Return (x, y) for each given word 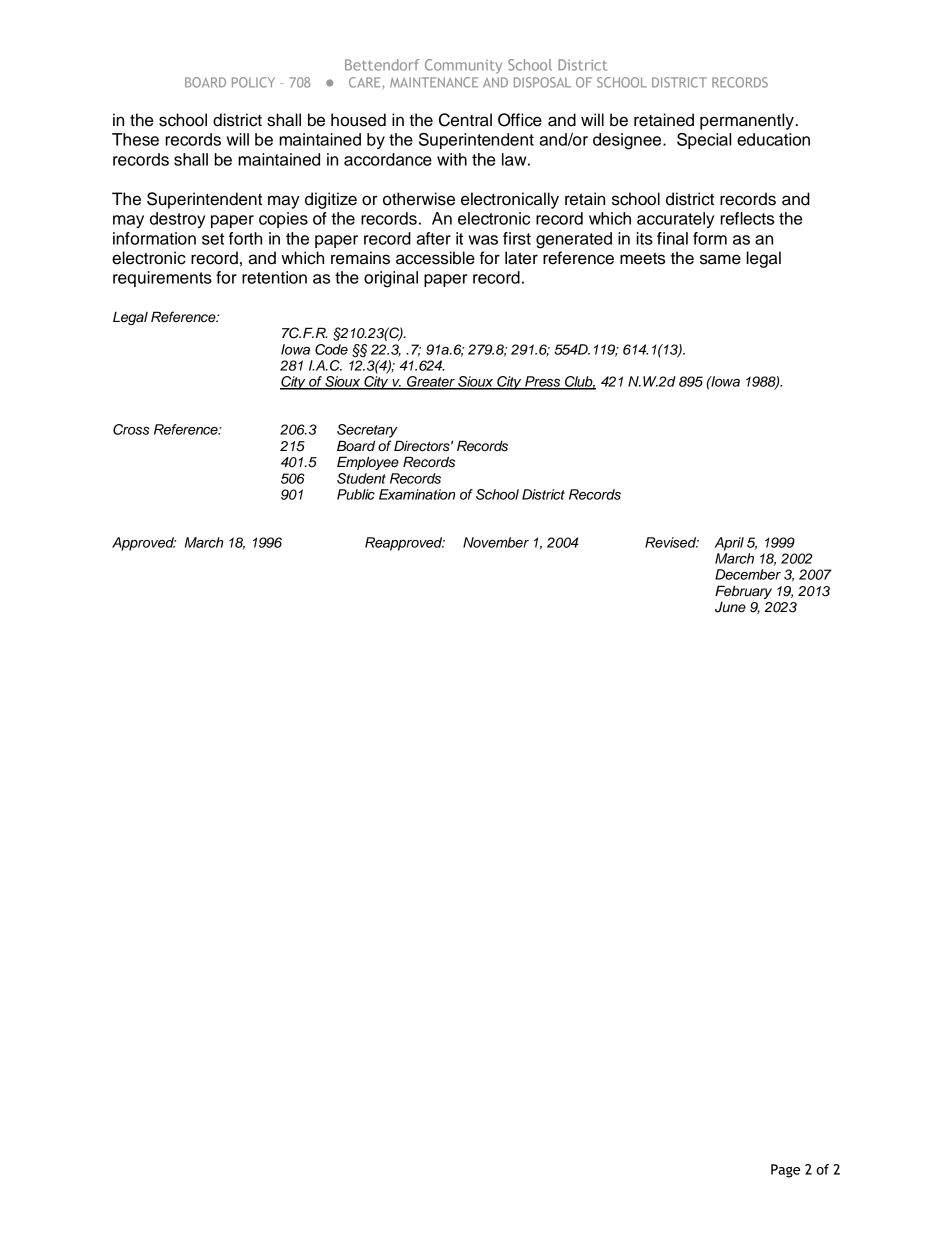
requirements (162, 279)
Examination (417, 494)
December (748, 574)
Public (356, 494)
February (743, 592)
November (496, 542)
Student (361, 478)
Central (465, 120)
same (720, 259)
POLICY (253, 82)
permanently (748, 121)
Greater (431, 382)
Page (785, 1171)
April (729, 544)
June (730, 607)
